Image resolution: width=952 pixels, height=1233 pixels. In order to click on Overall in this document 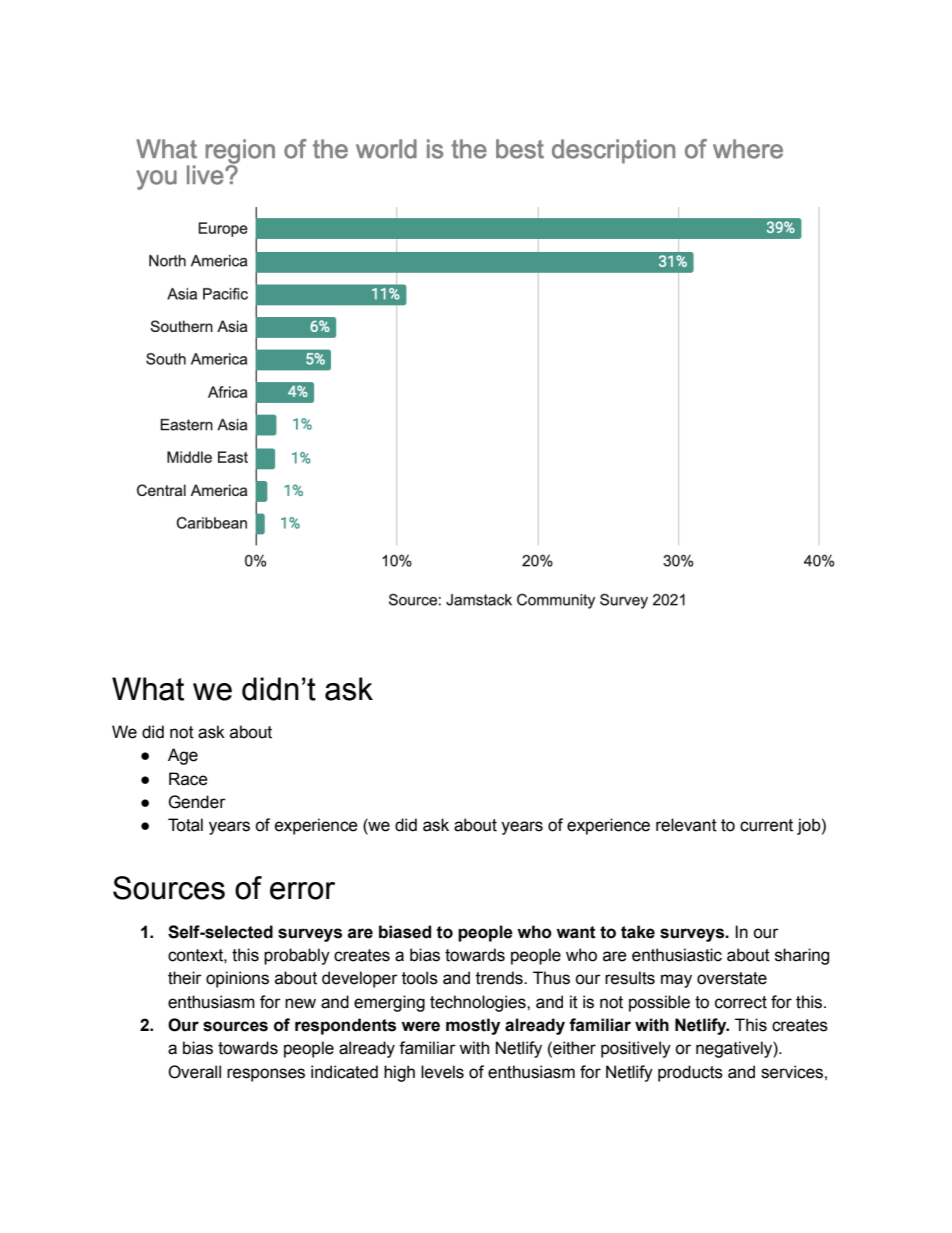, I will do `click(194, 1072)`.
